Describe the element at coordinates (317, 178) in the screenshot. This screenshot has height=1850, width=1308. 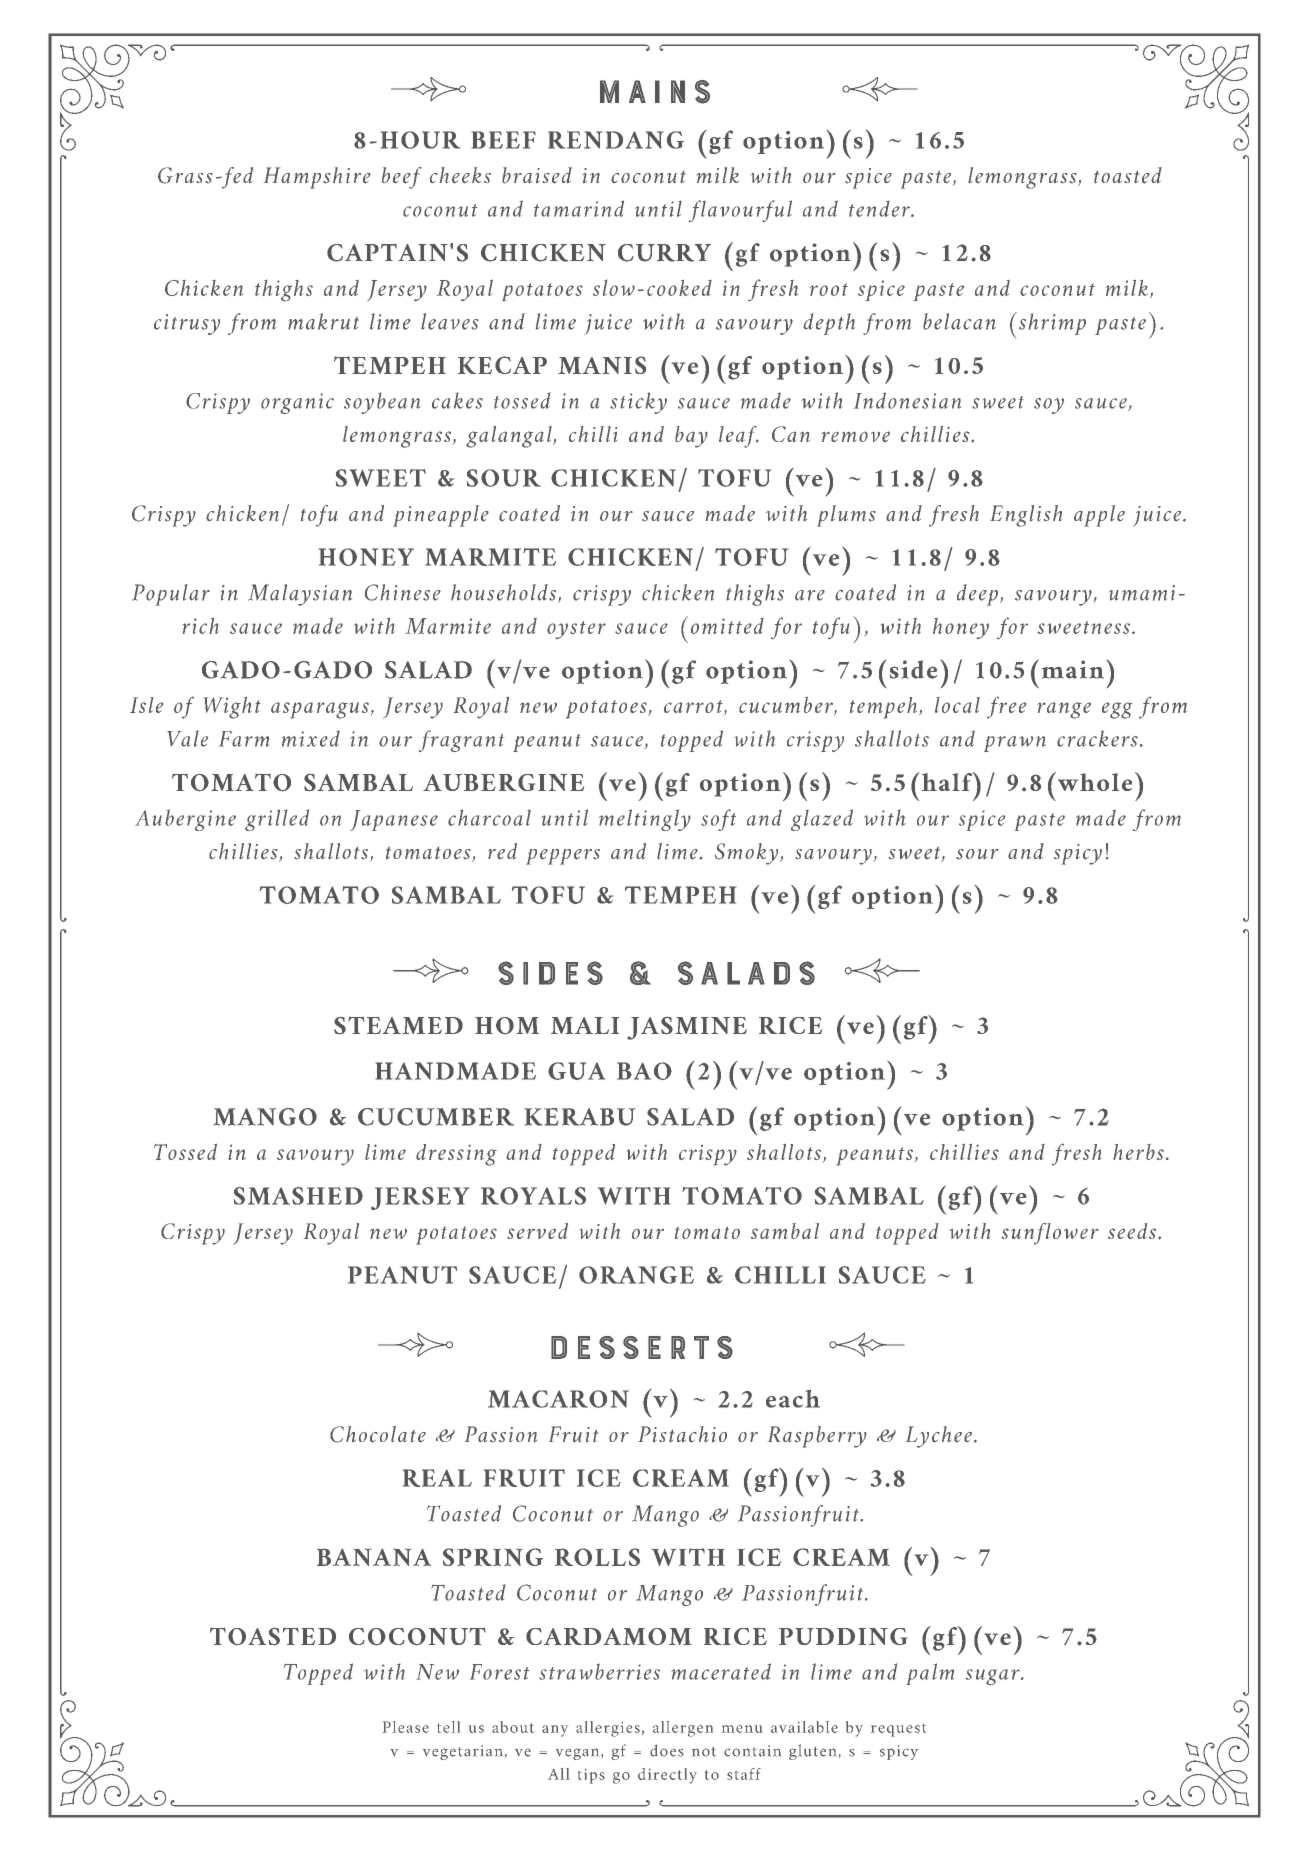
I see `Hampshire` at that location.
